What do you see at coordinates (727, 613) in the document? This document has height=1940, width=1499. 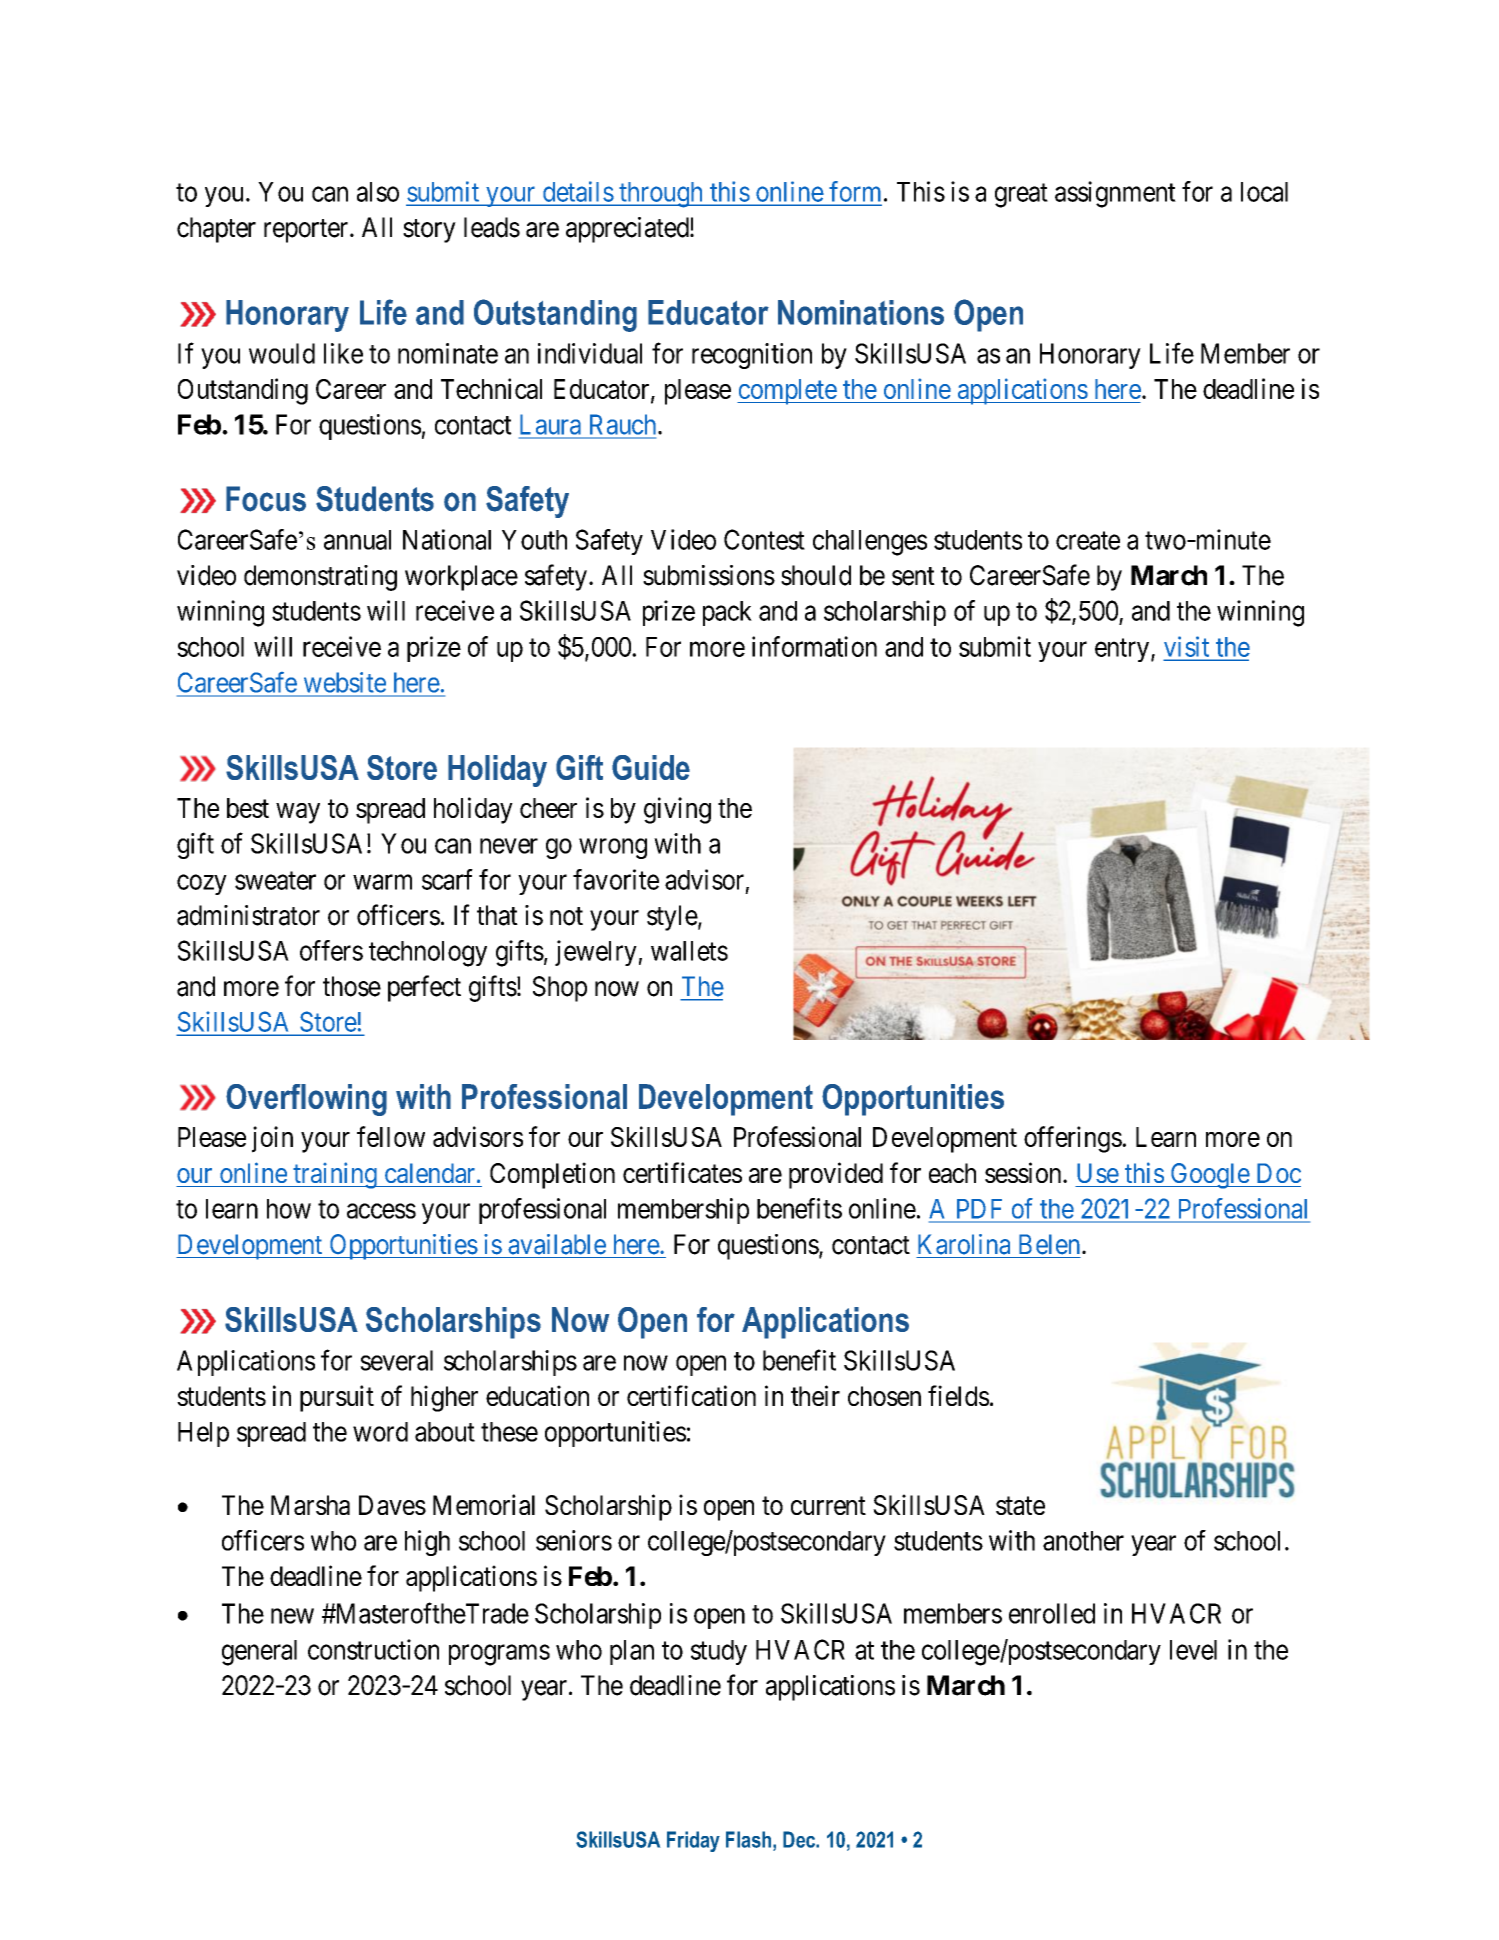 I see `pack` at bounding box center [727, 613].
